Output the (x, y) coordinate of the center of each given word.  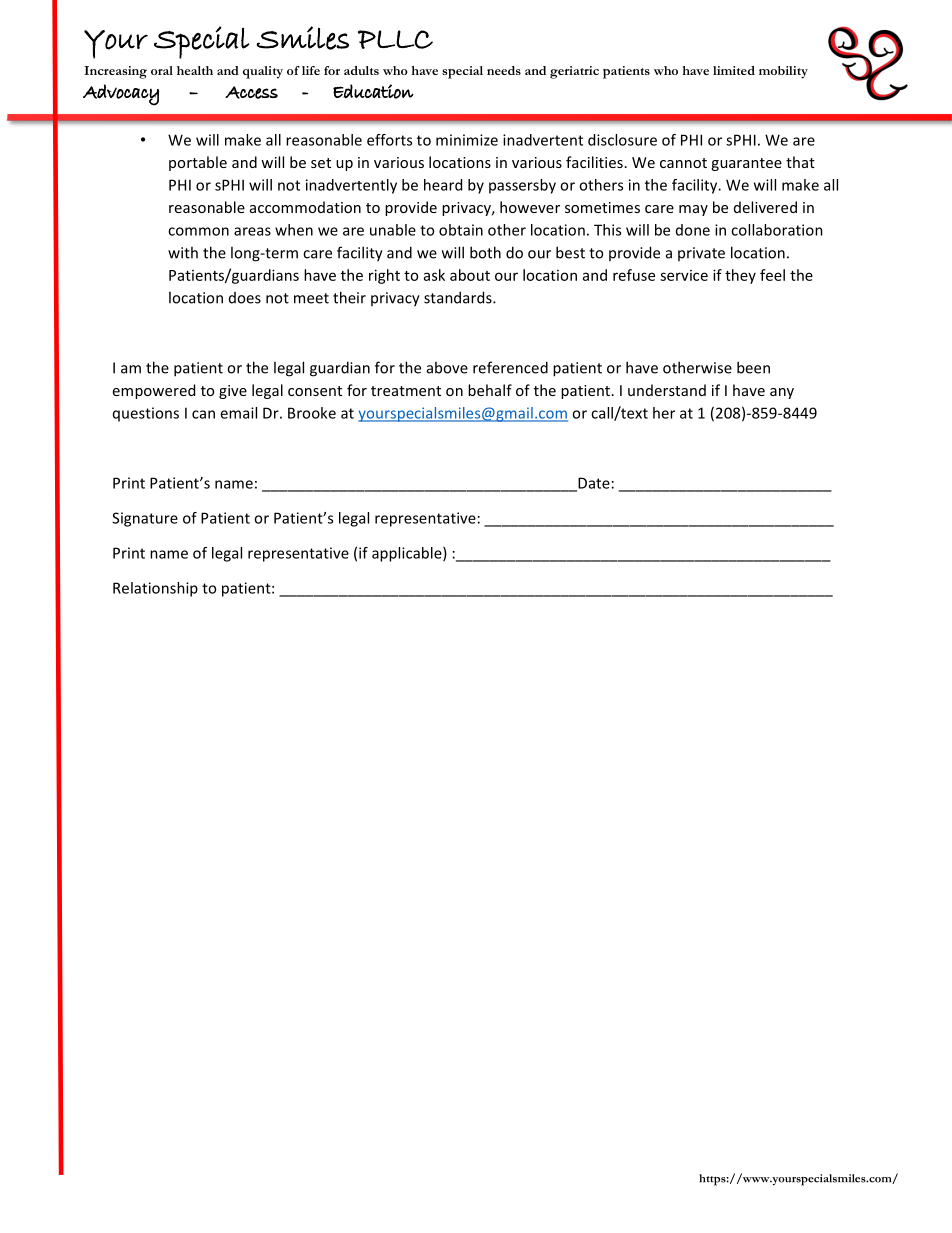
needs (504, 70)
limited (734, 70)
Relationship (155, 589)
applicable (408, 554)
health (195, 70)
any (782, 393)
